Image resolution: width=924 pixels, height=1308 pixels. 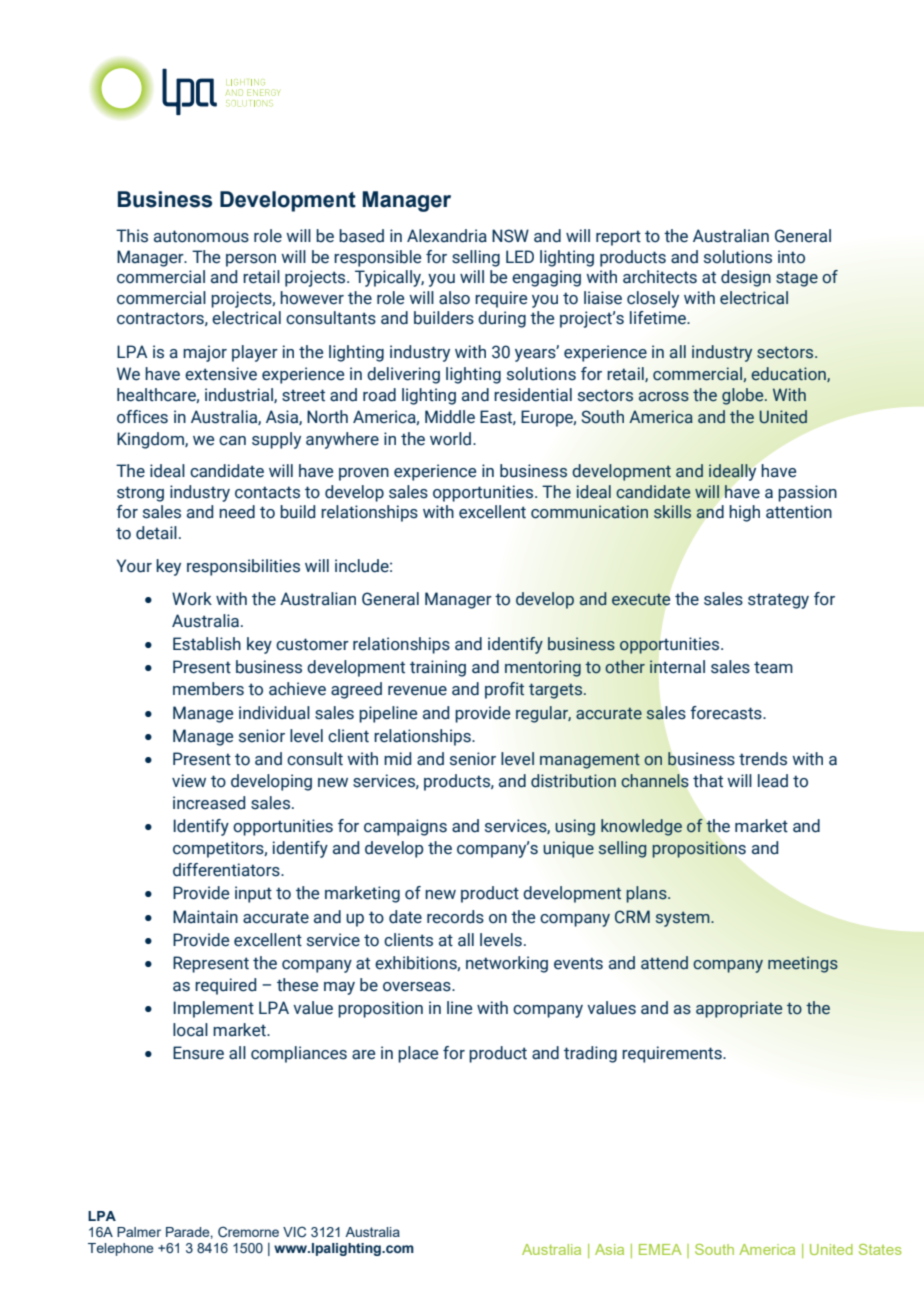 I want to click on person, so click(x=251, y=260).
